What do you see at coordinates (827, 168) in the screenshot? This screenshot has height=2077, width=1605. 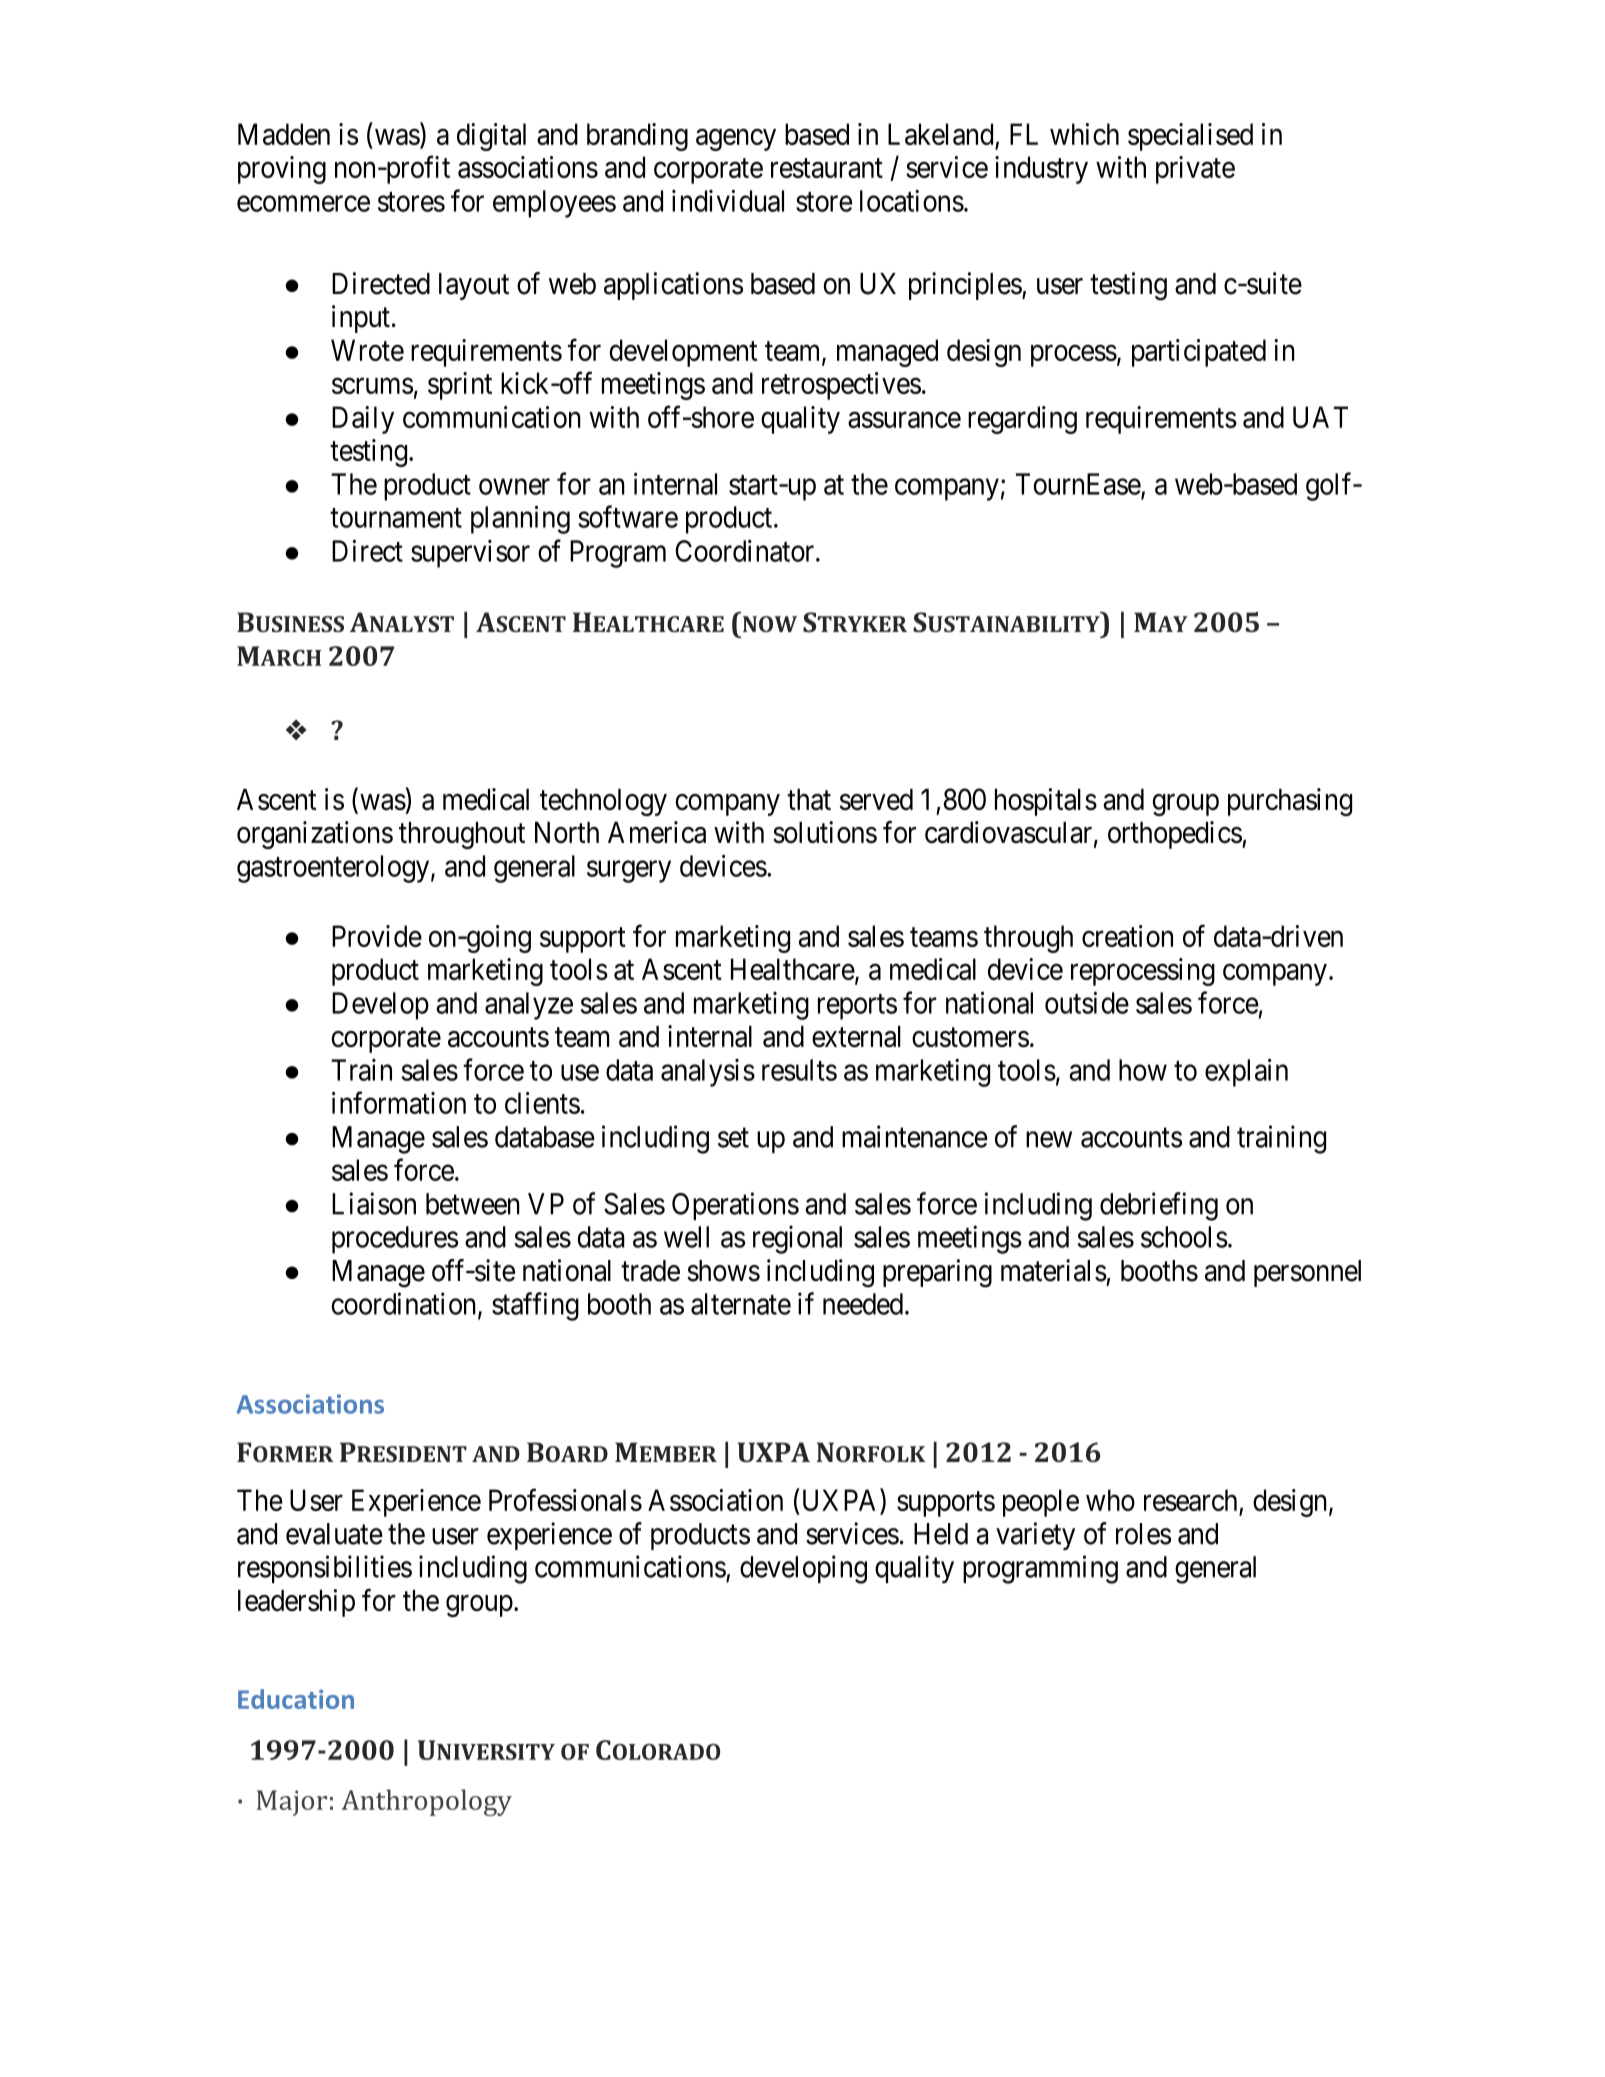 I see `restaurant` at bounding box center [827, 168].
